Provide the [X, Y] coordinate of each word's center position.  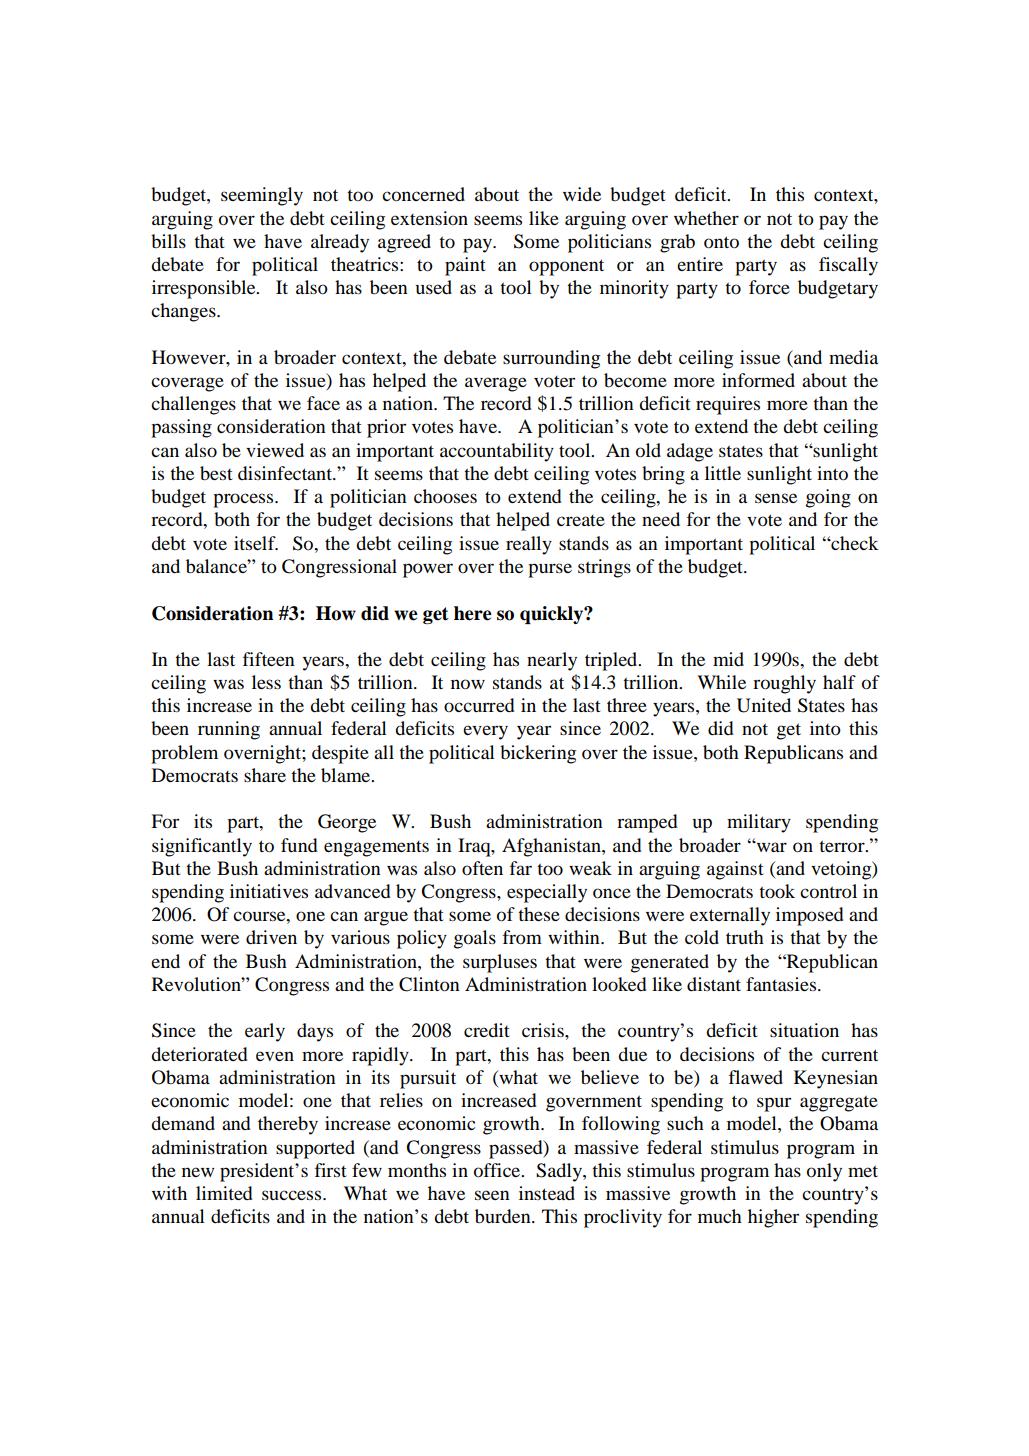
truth [745, 937]
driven [271, 937]
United [764, 705]
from [522, 937]
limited [224, 1193]
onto [721, 242]
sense [776, 498]
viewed [275, 450]
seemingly [262, 196]
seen [492, 1195]
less [266, 682]
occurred [479, 705]
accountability [497, 452]
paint [465, 266]
